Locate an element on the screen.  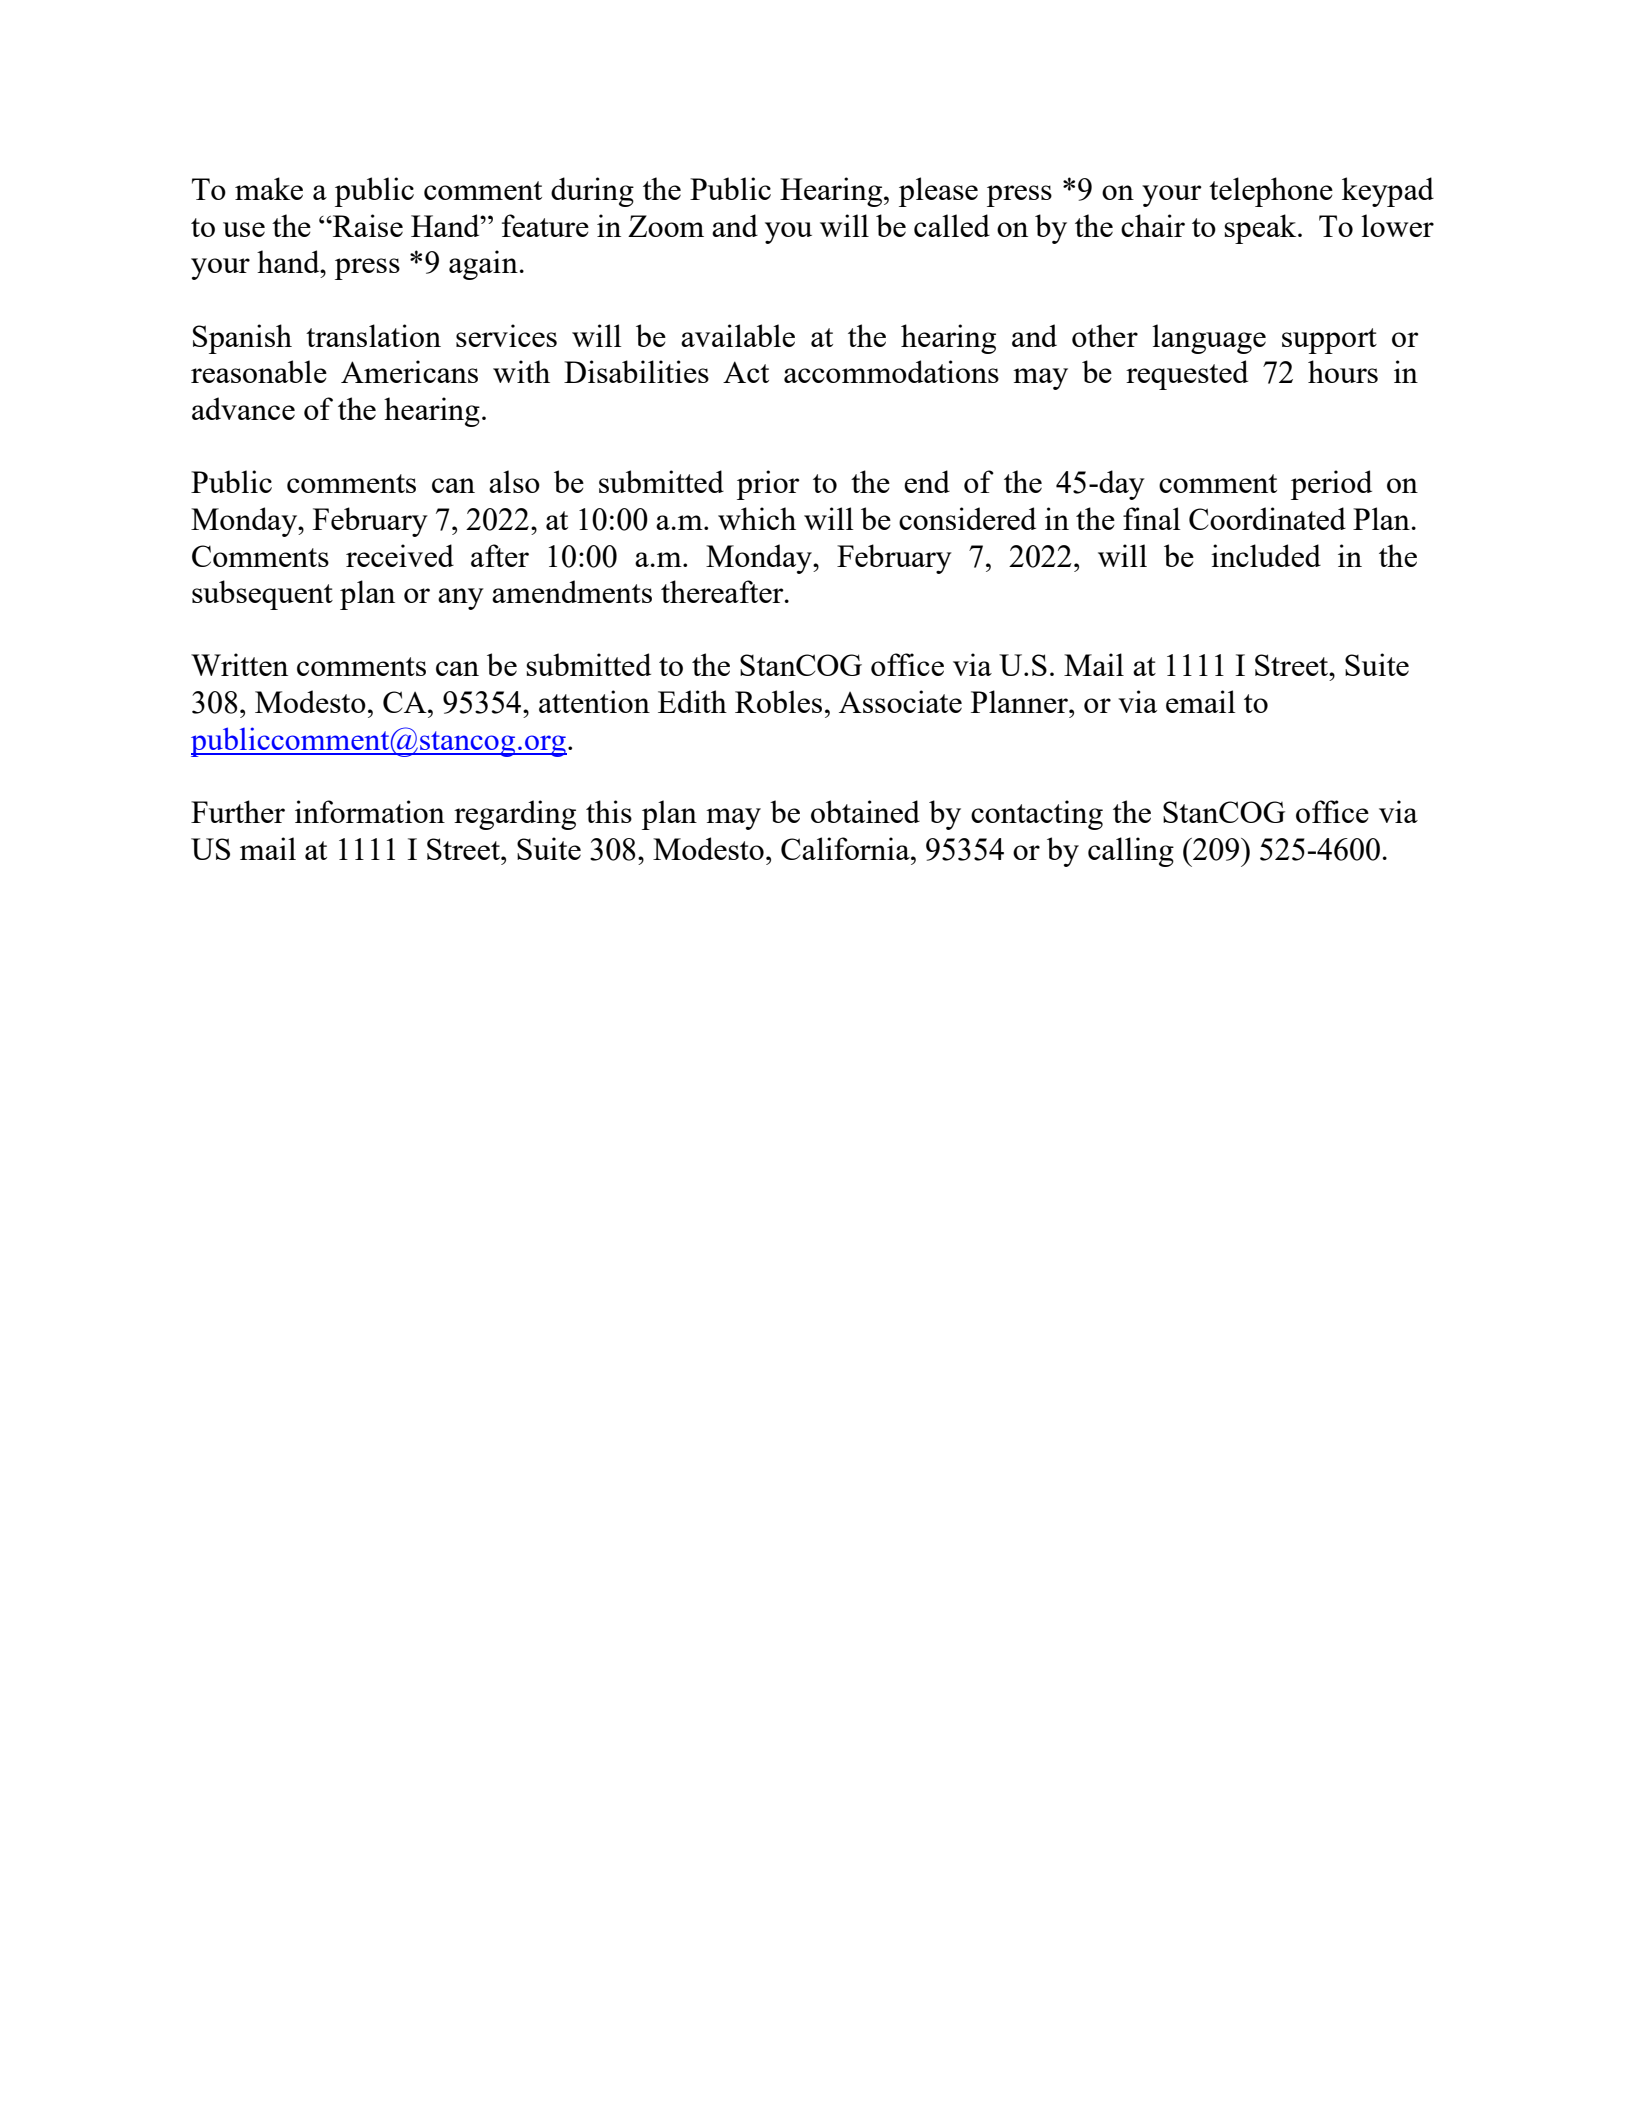
amendments is located at coordinates (572, 591).
